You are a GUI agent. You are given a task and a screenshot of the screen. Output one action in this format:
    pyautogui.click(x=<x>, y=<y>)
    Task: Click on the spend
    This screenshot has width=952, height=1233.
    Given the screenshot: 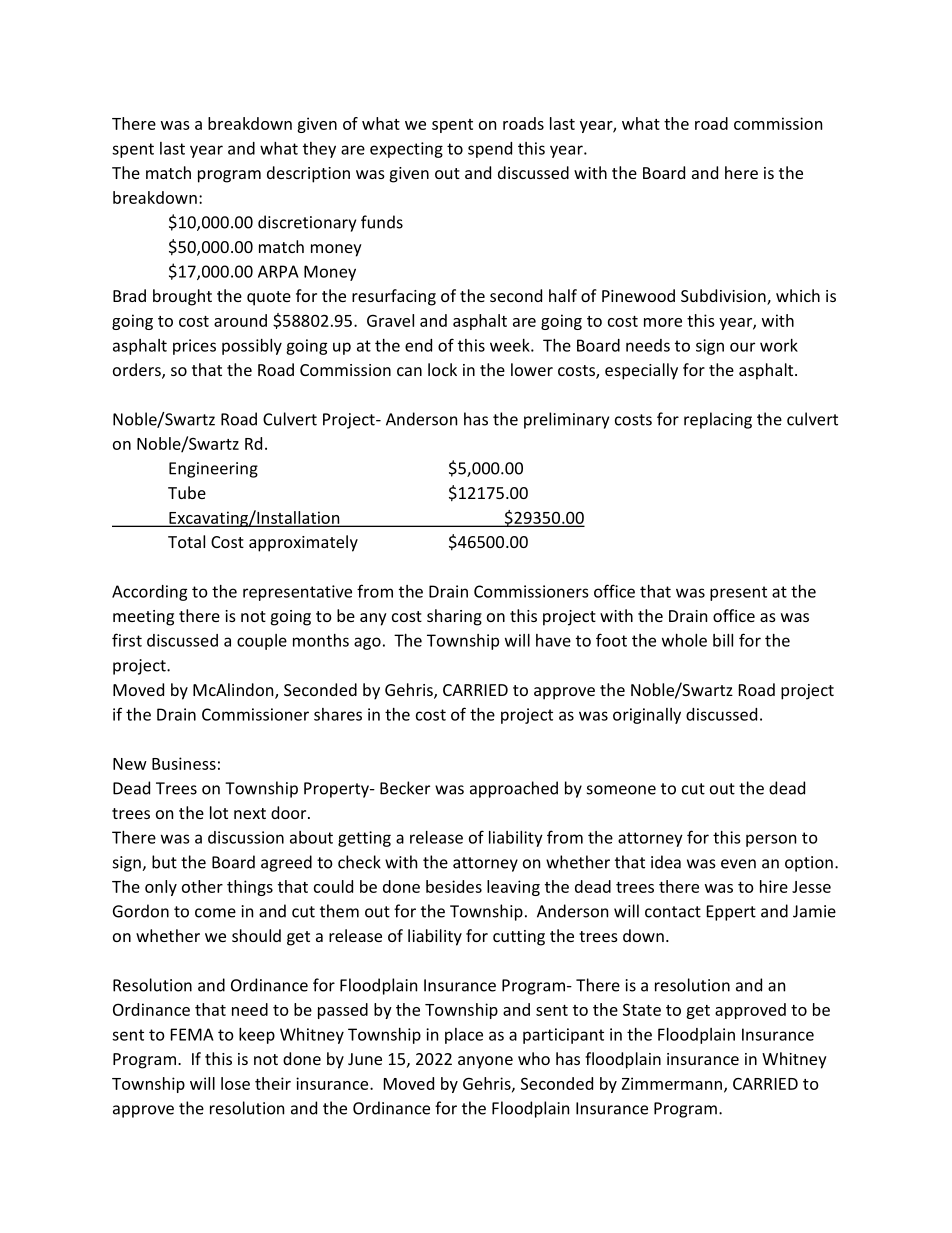 What is the action you would take?
    pyautogui.click(x=490, y=150)
